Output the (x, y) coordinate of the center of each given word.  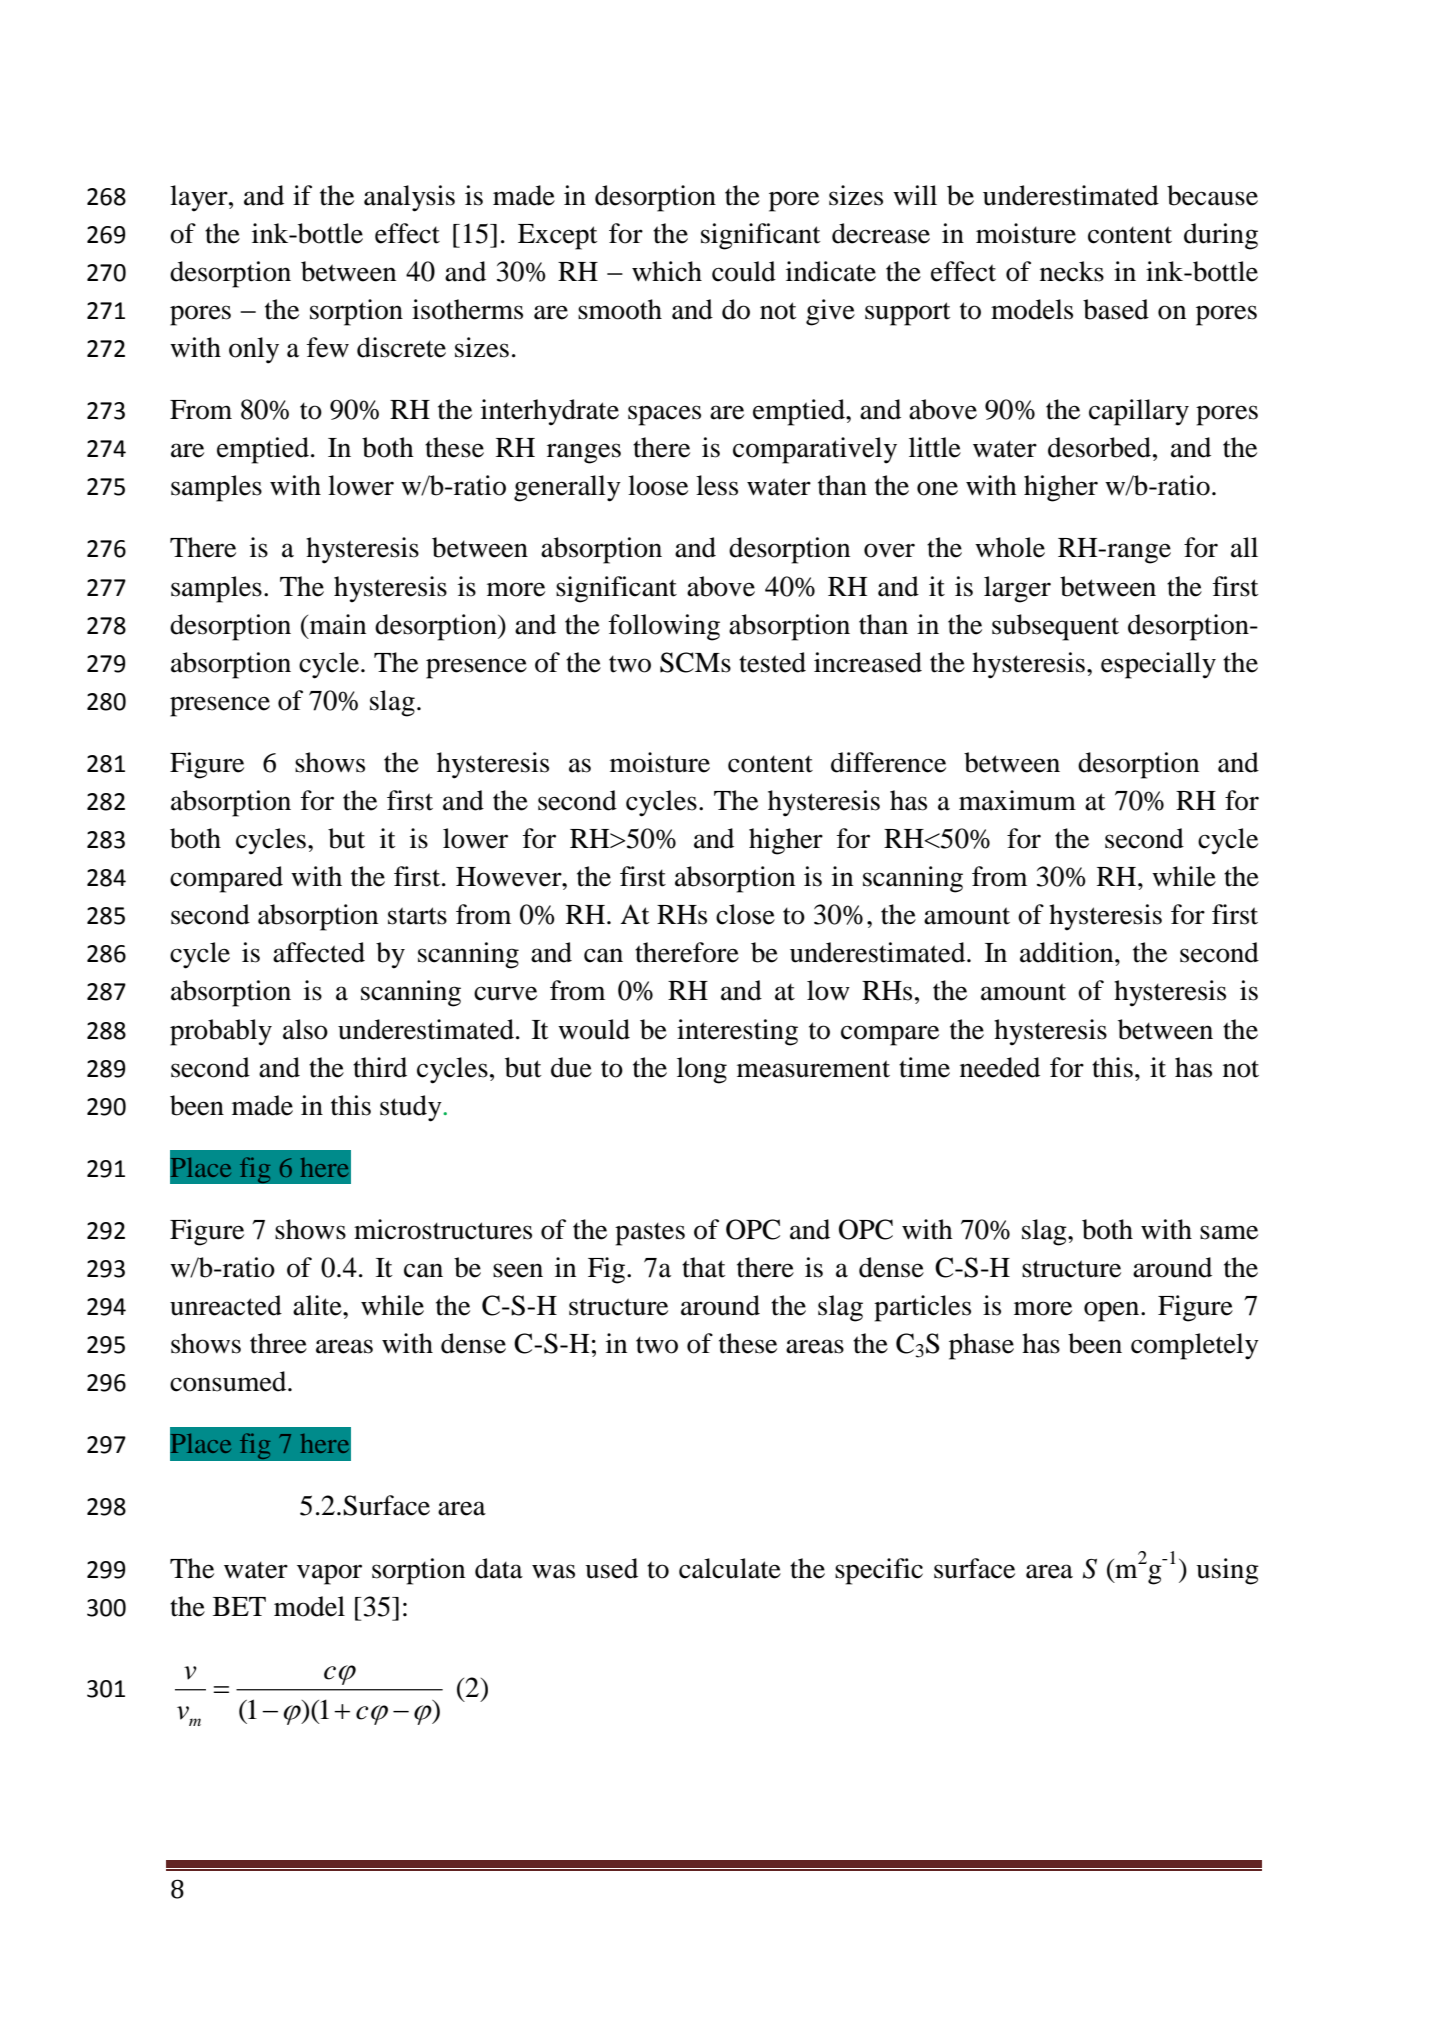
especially (1158, 665)
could (744, 271)
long (702, 1070)
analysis (409, 198)
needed (1000, 1067)
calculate (730, 1568)
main (336, 624)
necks (1072, 271)
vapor (329, 1574)
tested (772, 662)
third (380, 1067)
